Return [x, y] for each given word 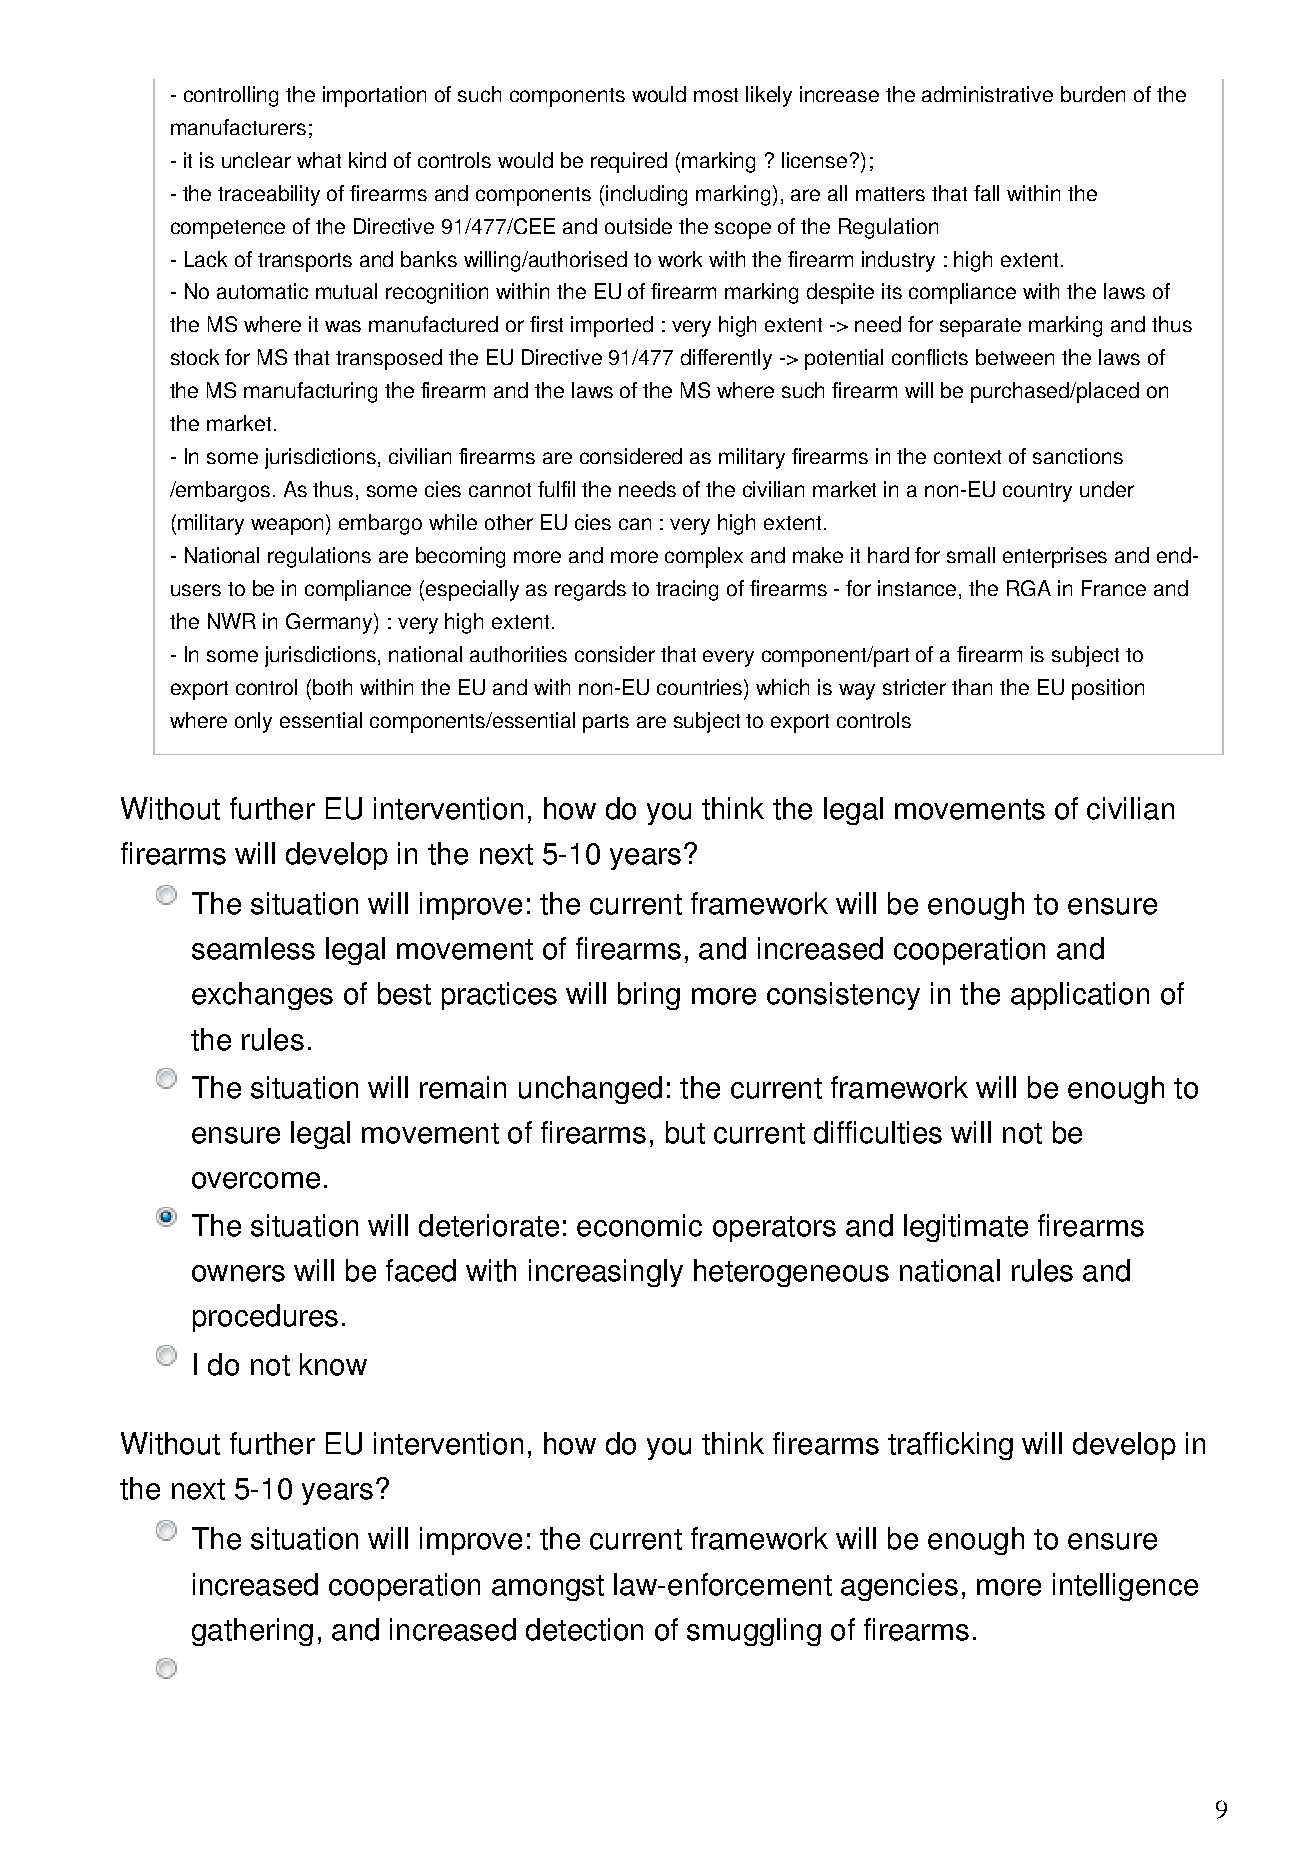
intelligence [1125, 1587]
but [685, 1132]
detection [584, 1629]
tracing [687, 590]
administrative [987, 94]
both [332, 687]
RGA [1029, 588]
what [319, 160]
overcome [256, 1180]
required [629, 162]
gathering [252, 1632]
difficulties [878, 1132]
